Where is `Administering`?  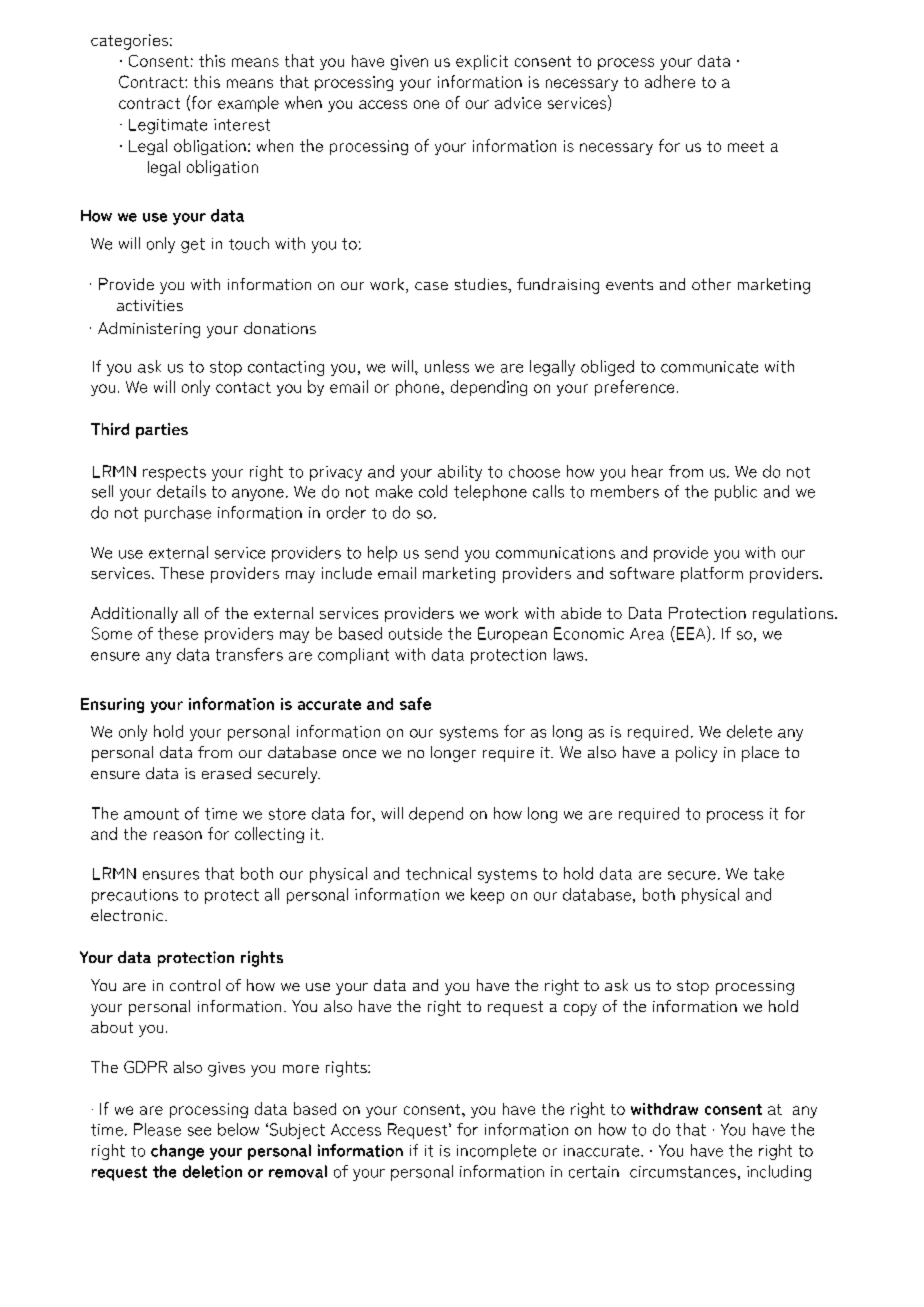 Administering is located at coordinates (149, 330).
